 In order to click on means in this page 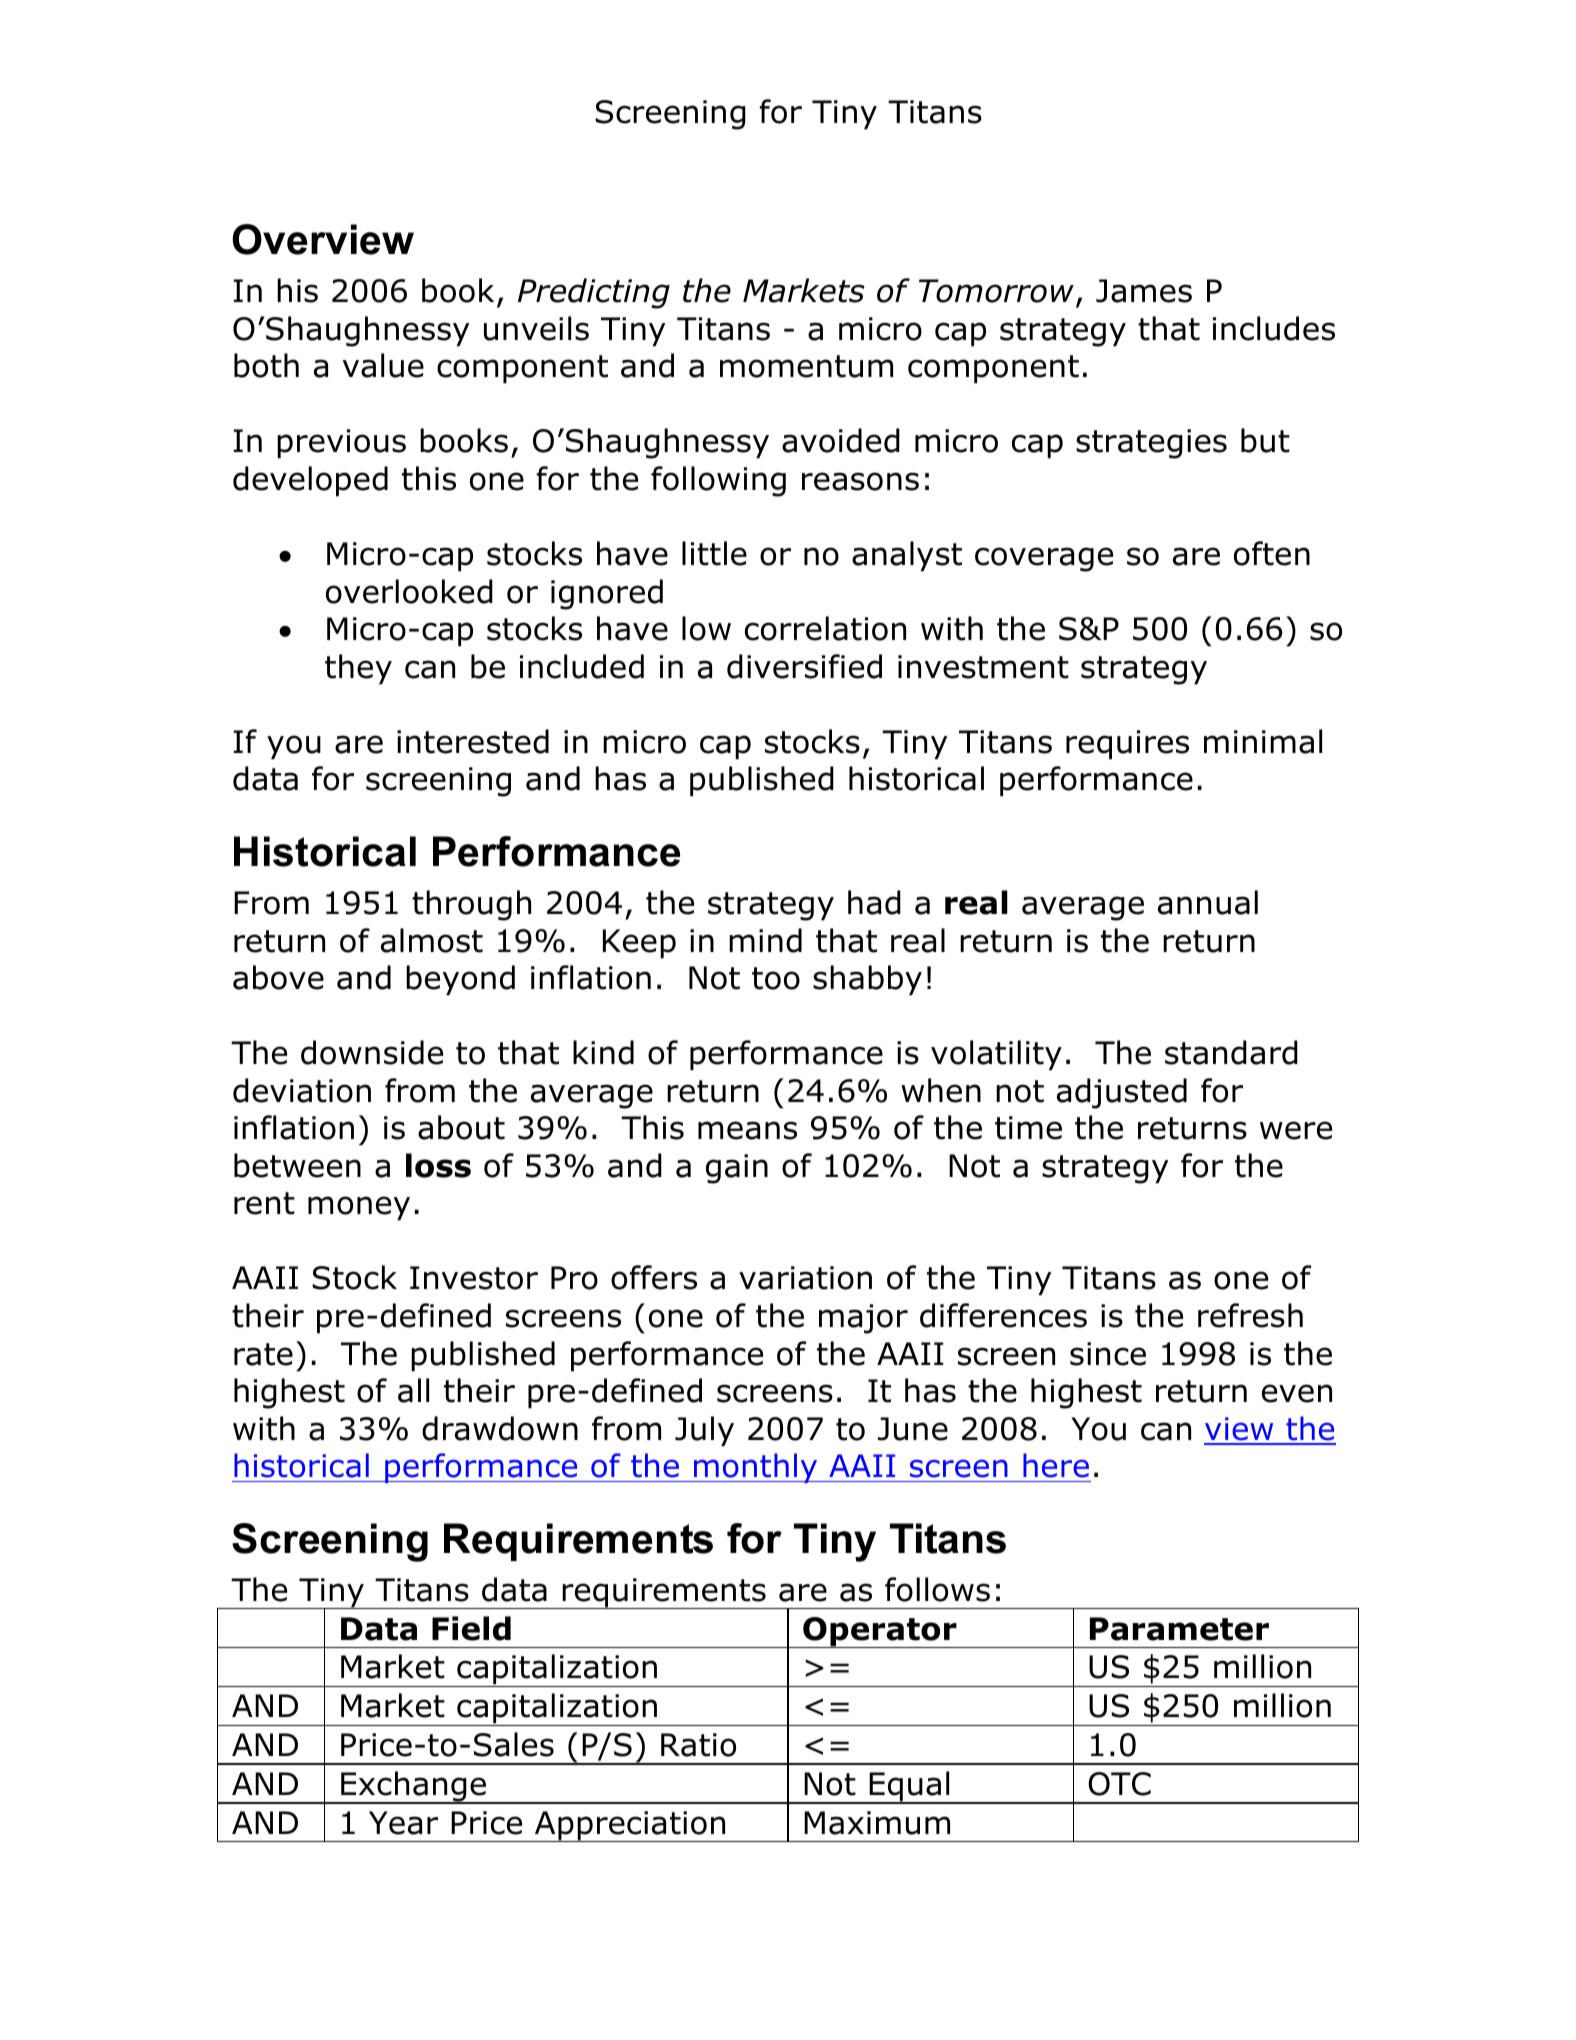, I will do `click(747, 1130)`.
